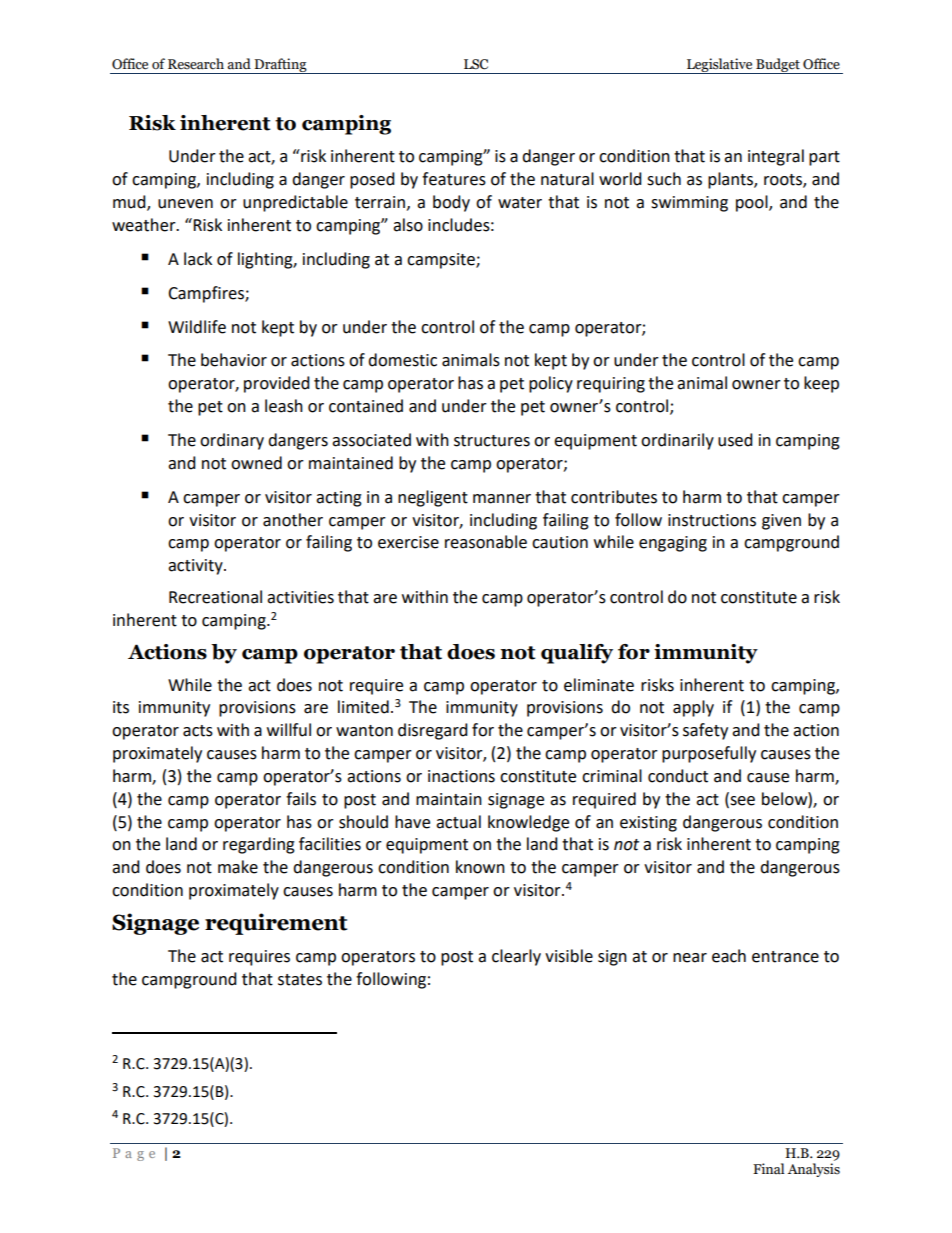 The width and height of the document is (952, 1233). Describe the element at coordinates (516, 957) in the document. I see `clearly` at that location.
